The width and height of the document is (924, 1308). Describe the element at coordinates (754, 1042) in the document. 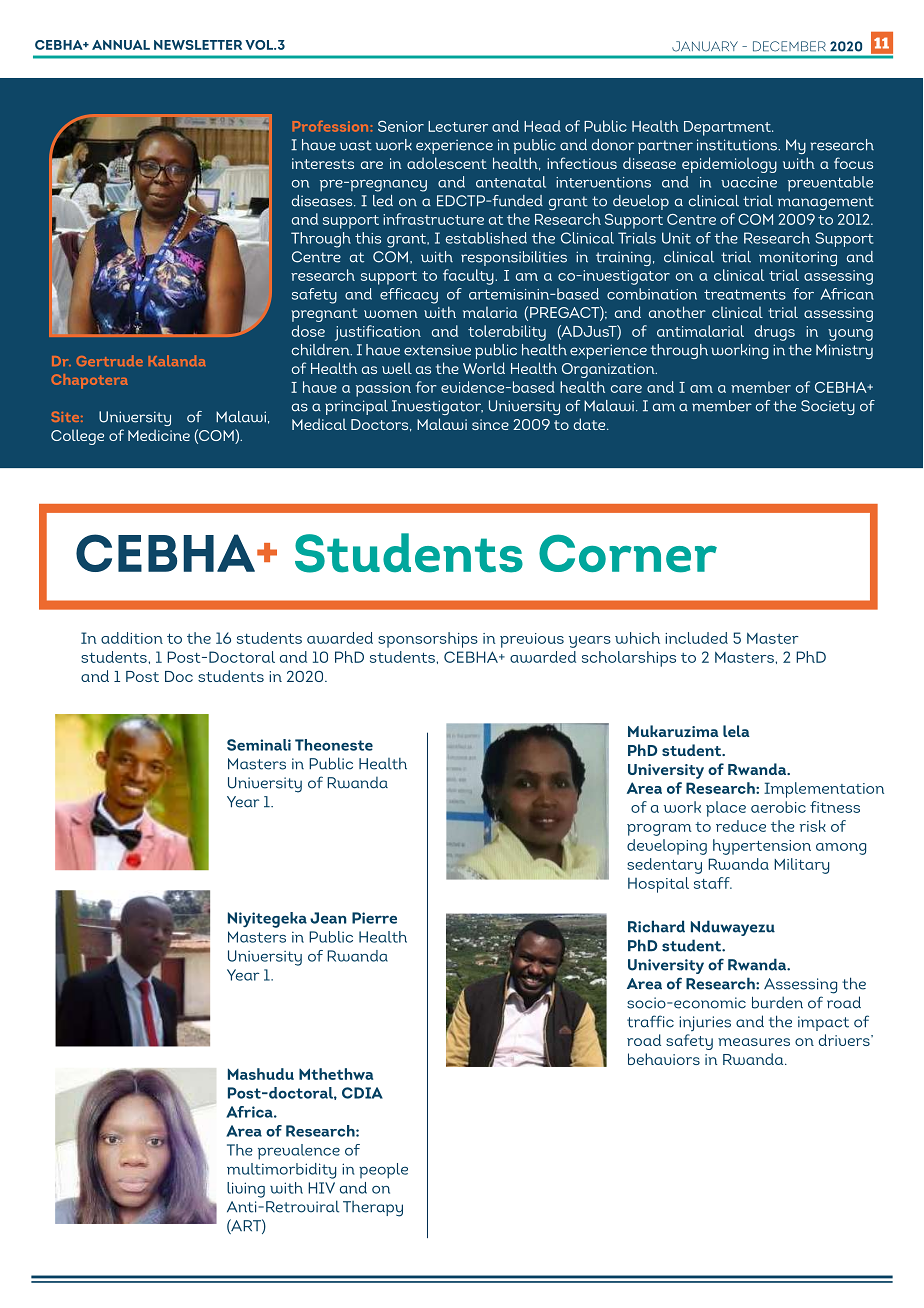

I see `measures` at that location.
